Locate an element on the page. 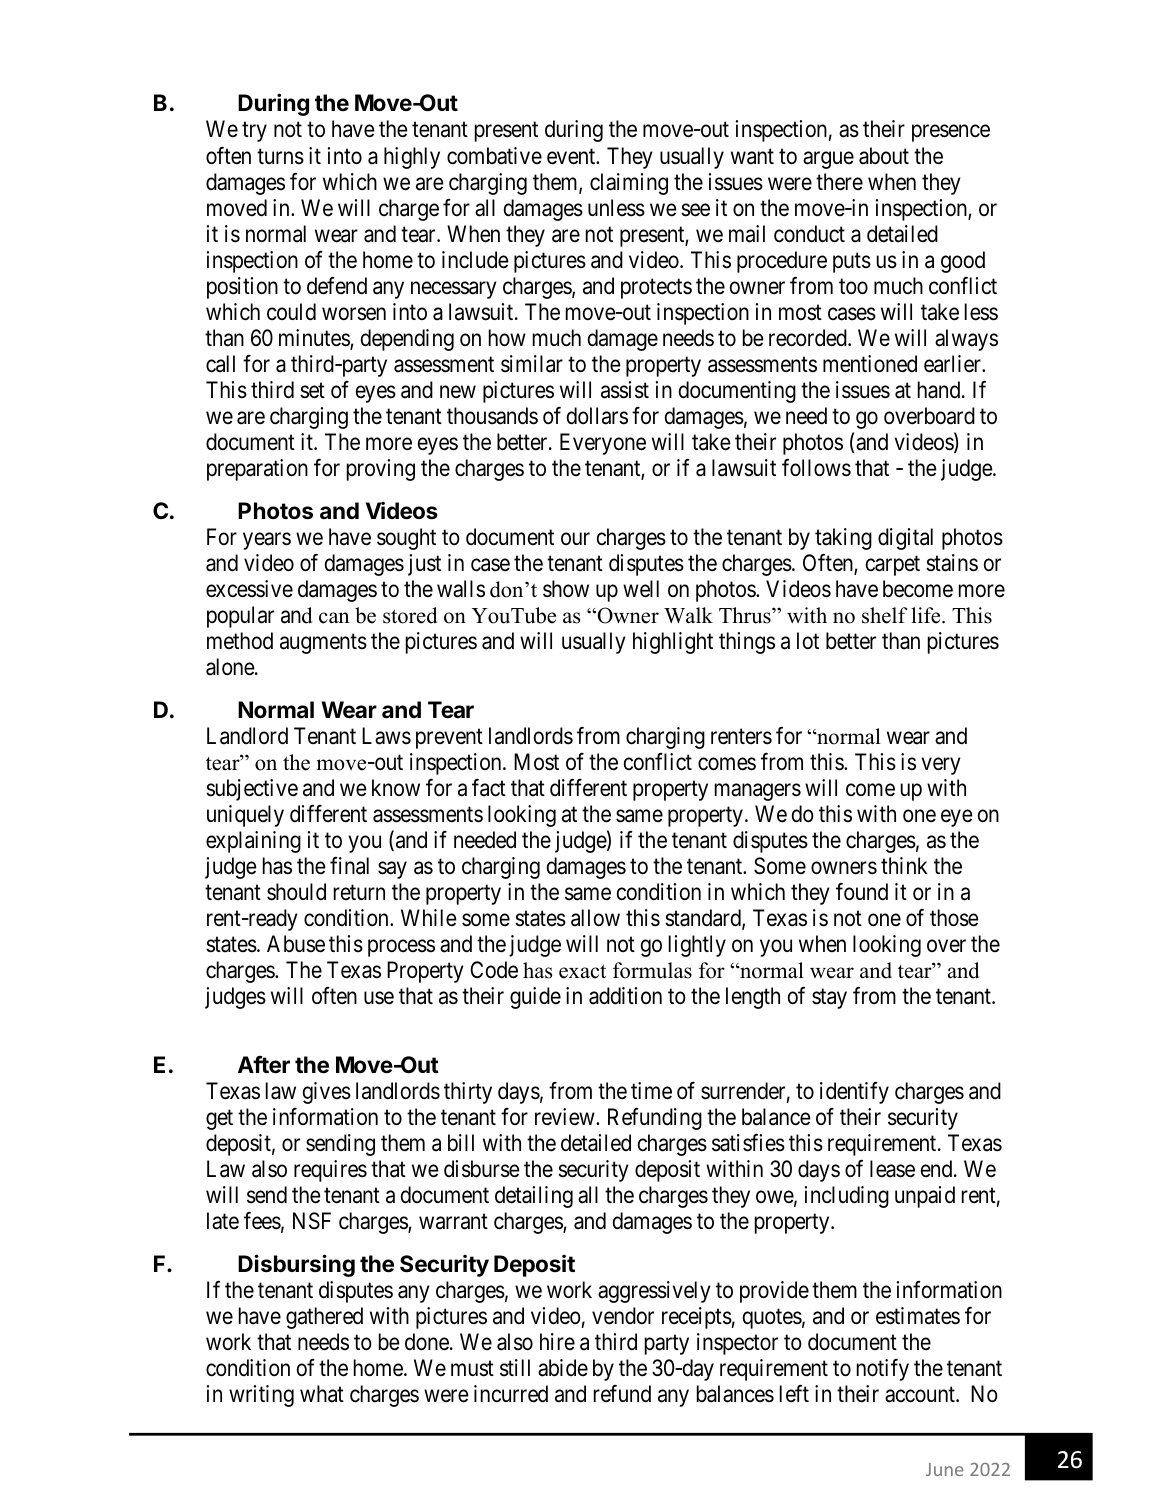 The image size is (1153, 1493). what is located at coordinates (322, 1394).
